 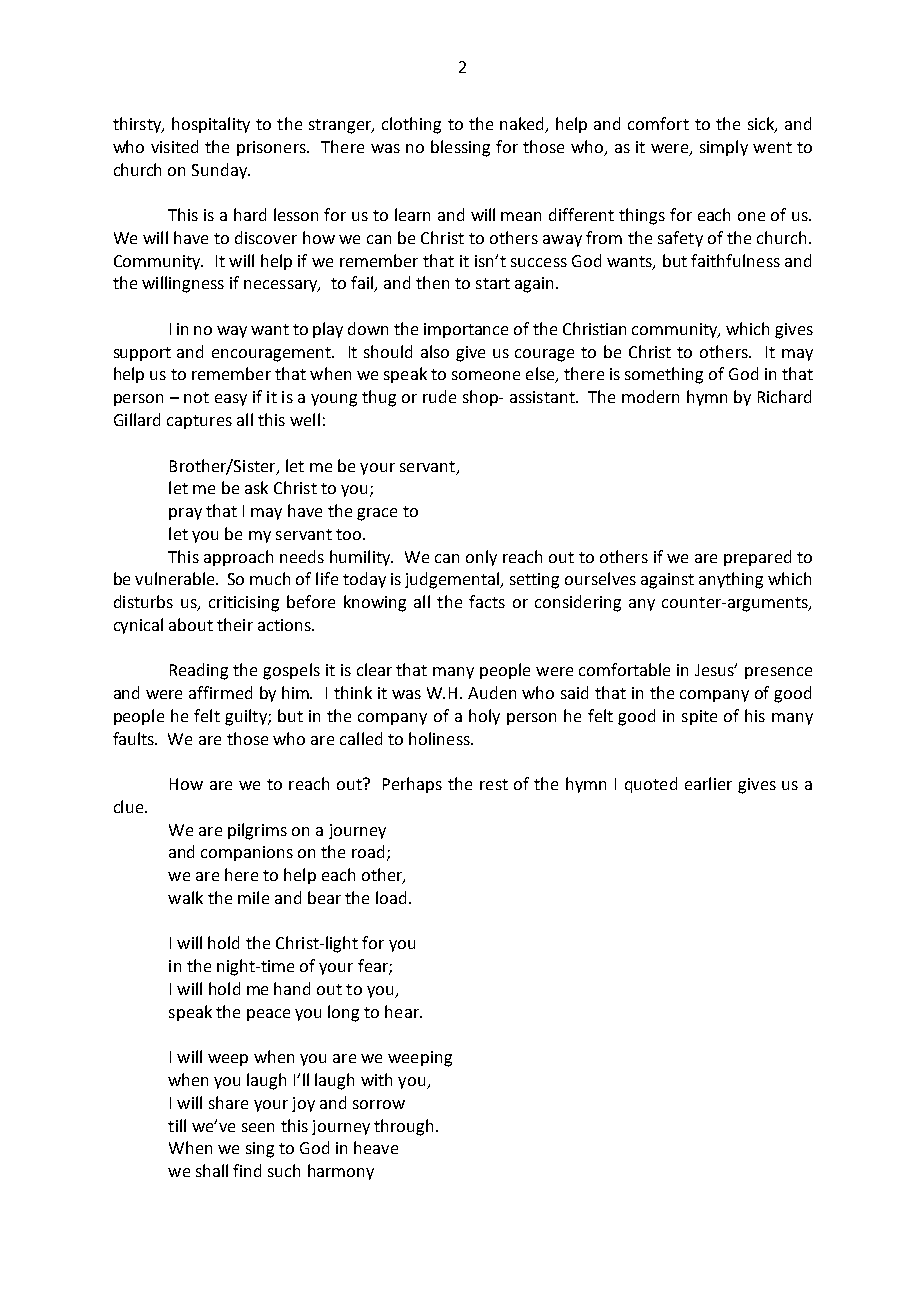 I want to click on till, so click(x=177, y=1125).
